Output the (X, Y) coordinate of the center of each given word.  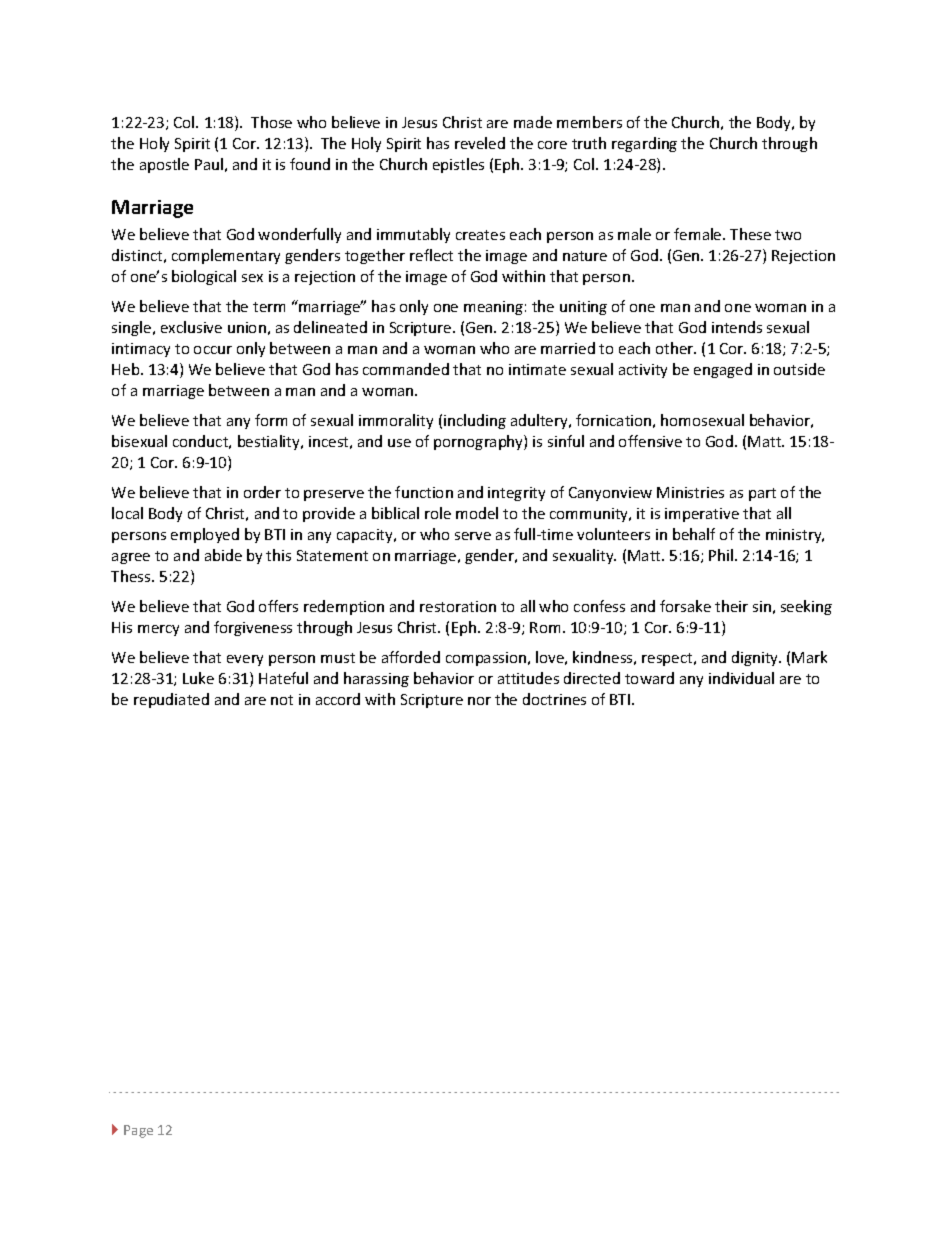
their (731, 606)
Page (138, 1131)
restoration (458, 606)
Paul (209, 164)
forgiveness (253, 628)
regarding (644, 144)
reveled (480, 143)
